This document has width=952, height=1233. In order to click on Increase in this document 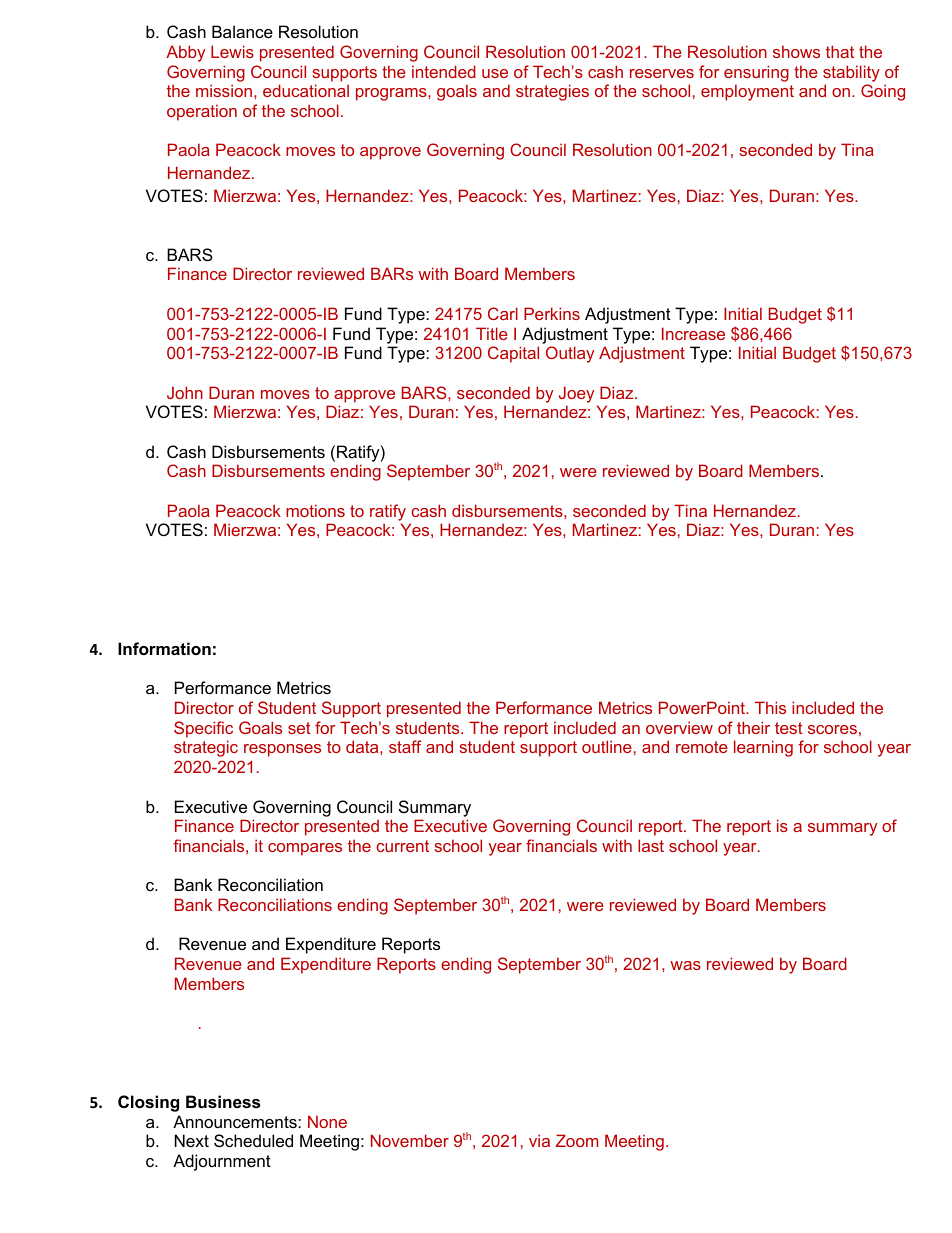, I will do `click(693, 333)`.
